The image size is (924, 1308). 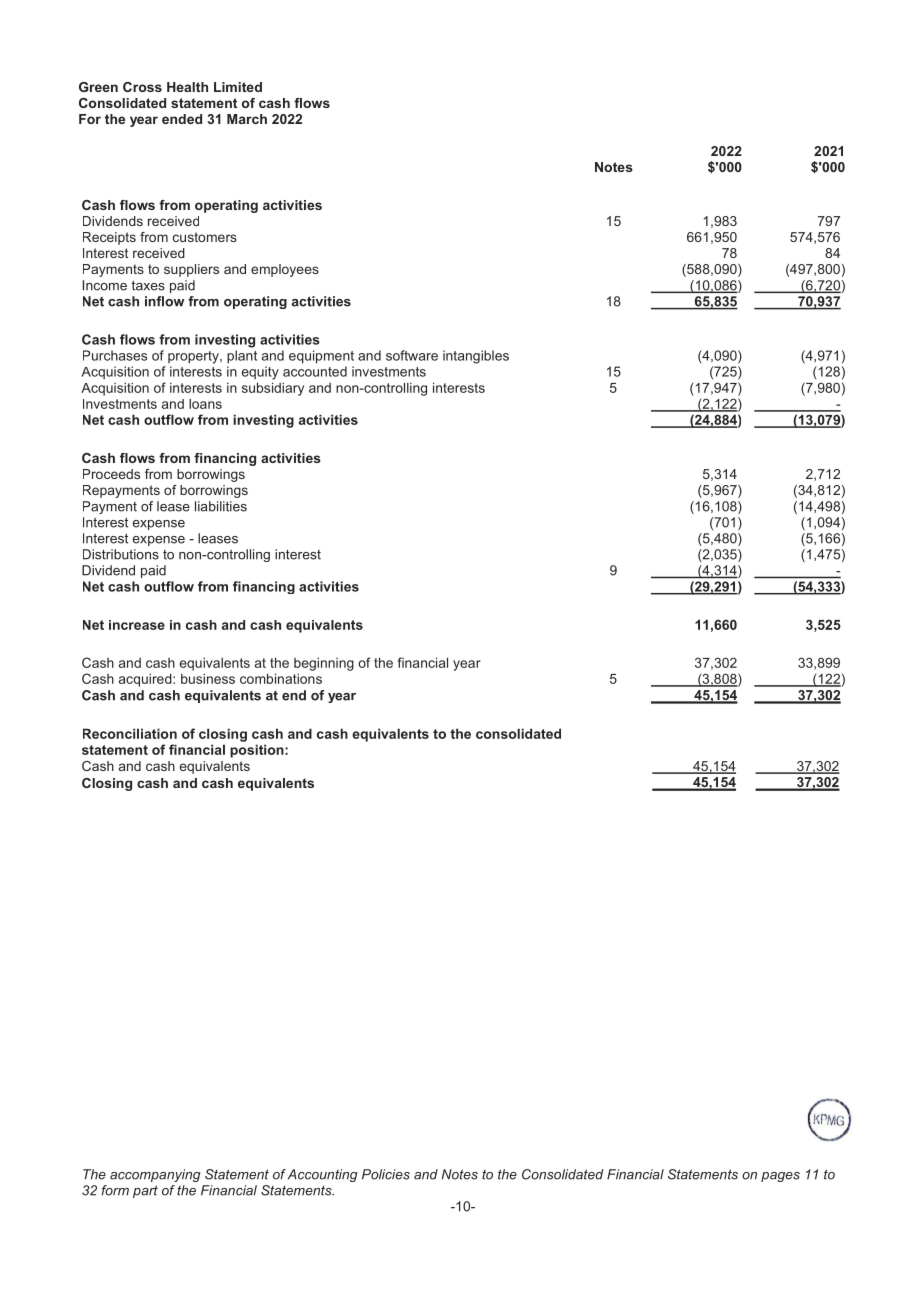 I want to click on combinations, so click(x=281, y=678).
